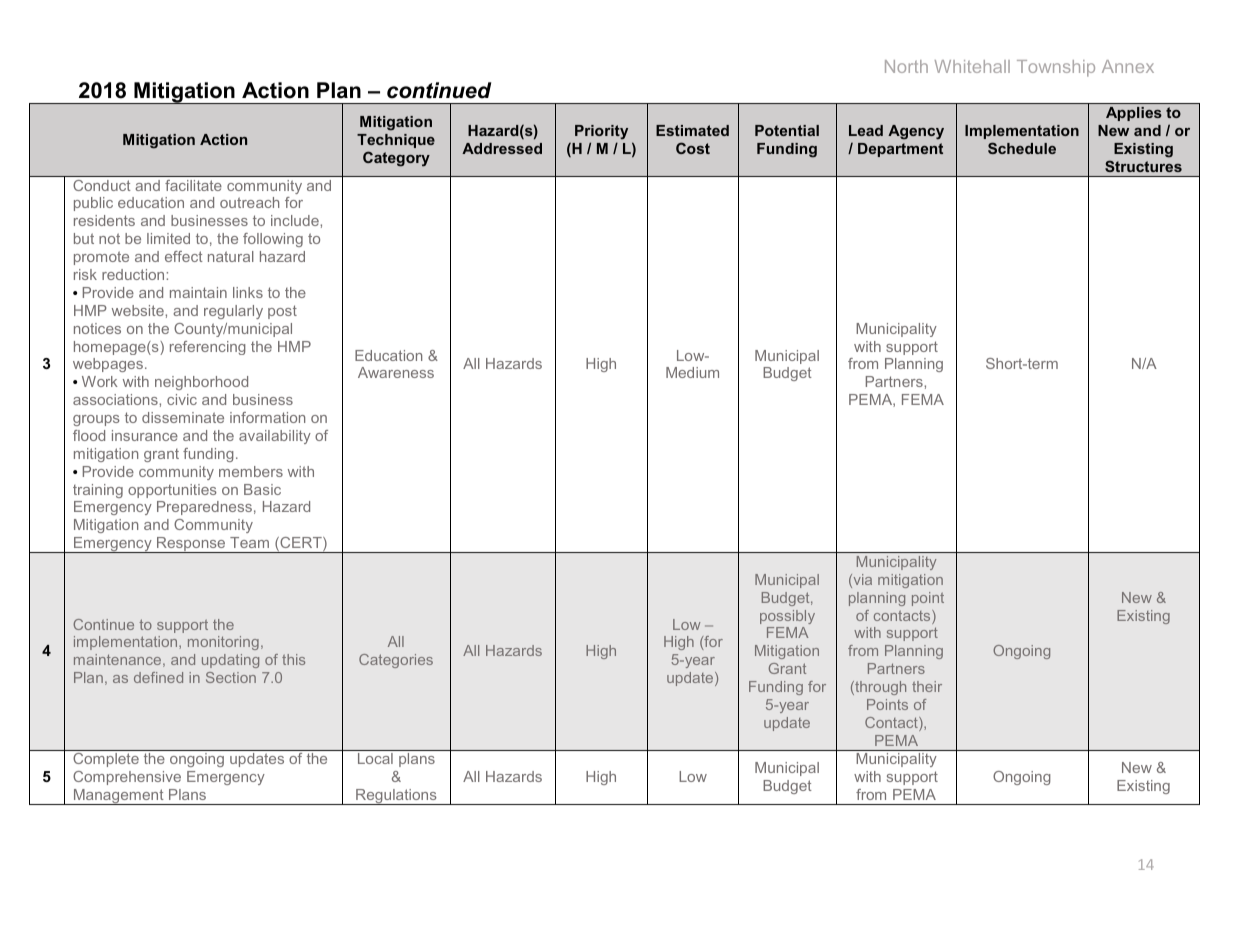 This document has width=1233, height=952. Describe the element at coordinates (396, 661) in the document. I see `Categories` at that location.
